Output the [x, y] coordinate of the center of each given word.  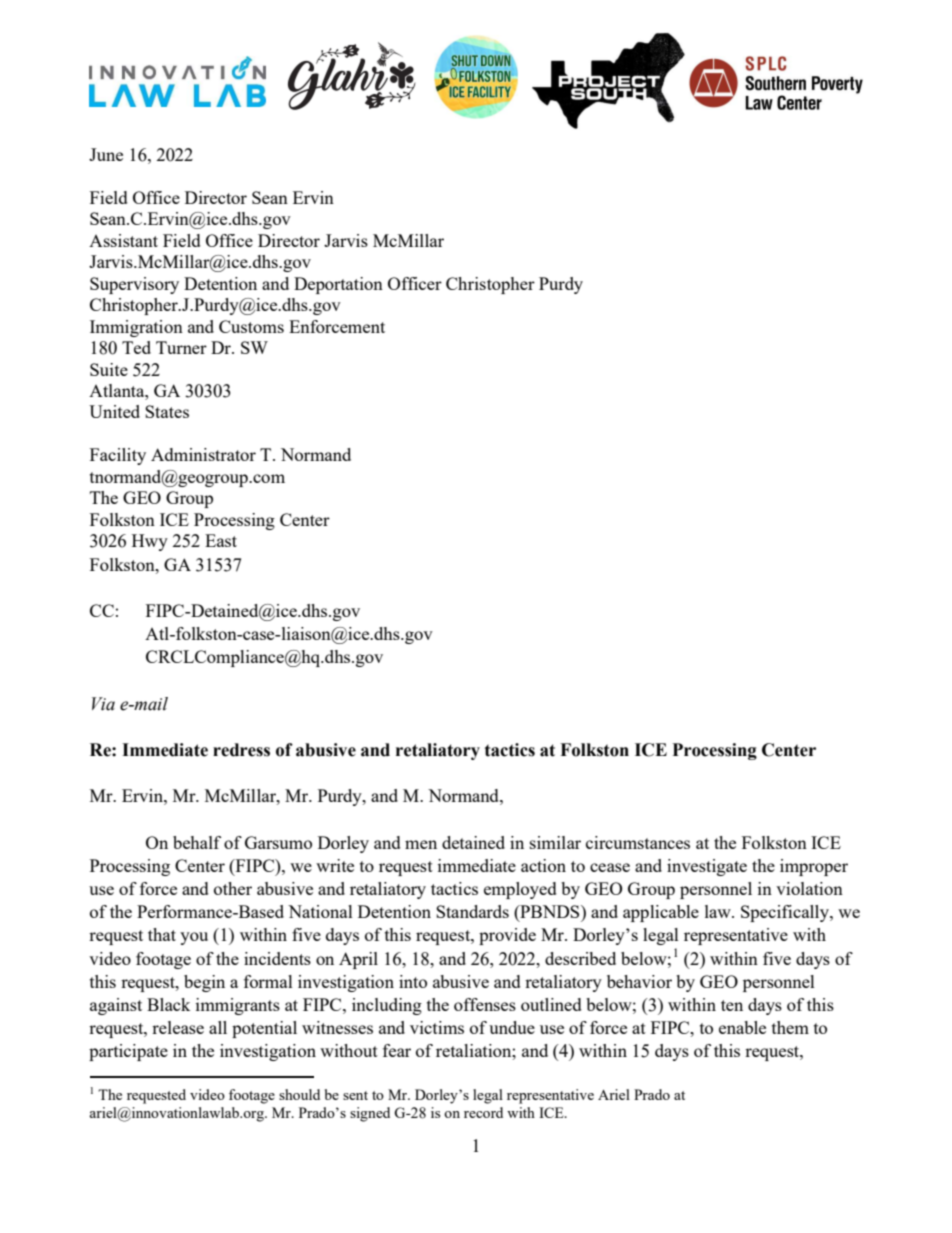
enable [742, 1027]
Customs [251, 326]
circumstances [638, 842]
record [483, 1112]
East [221, 540]
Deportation [338, 285]
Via [103, 704]
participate [128, 1052]
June [106, 154]
